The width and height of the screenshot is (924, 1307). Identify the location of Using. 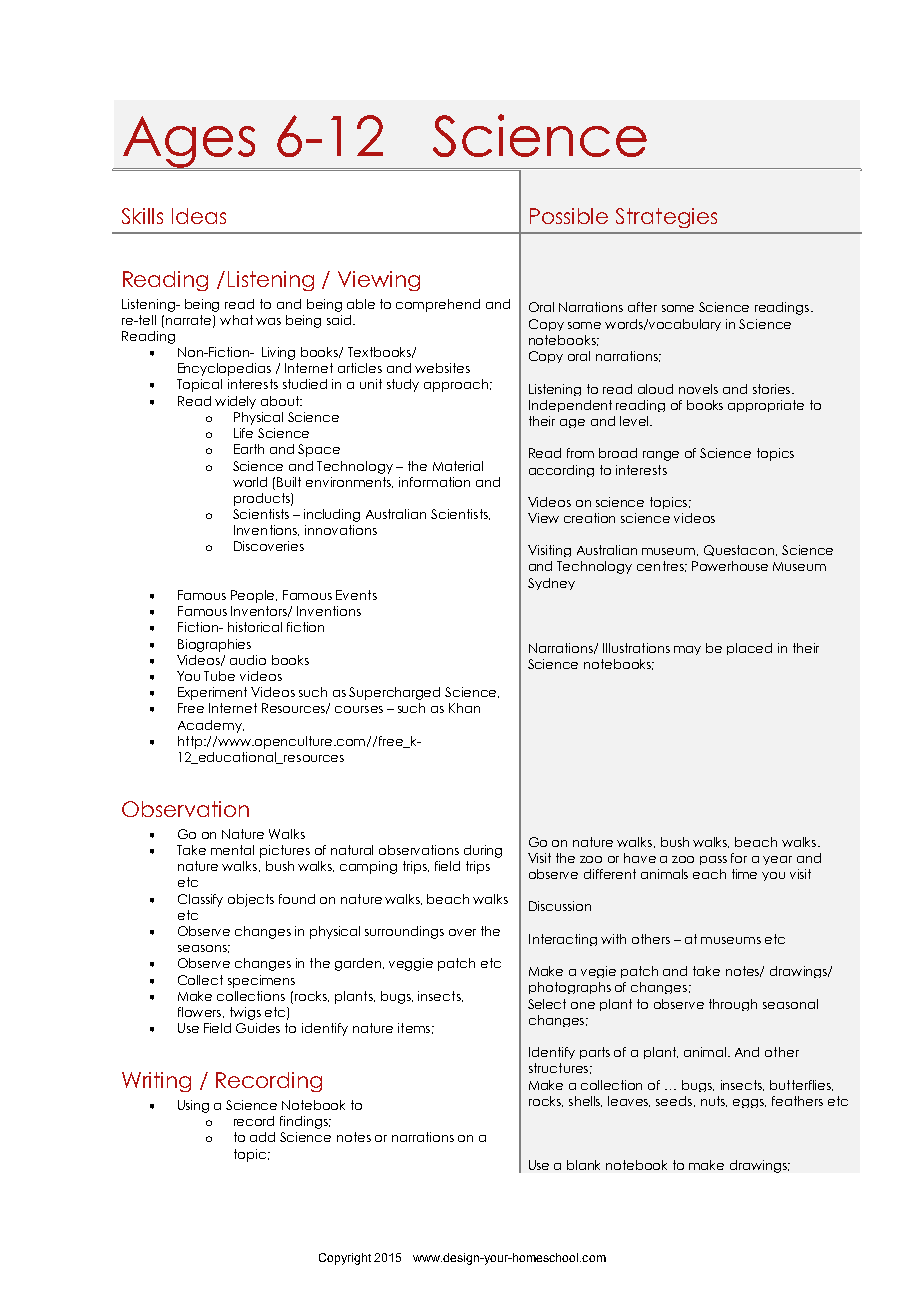
(193, 1106).
